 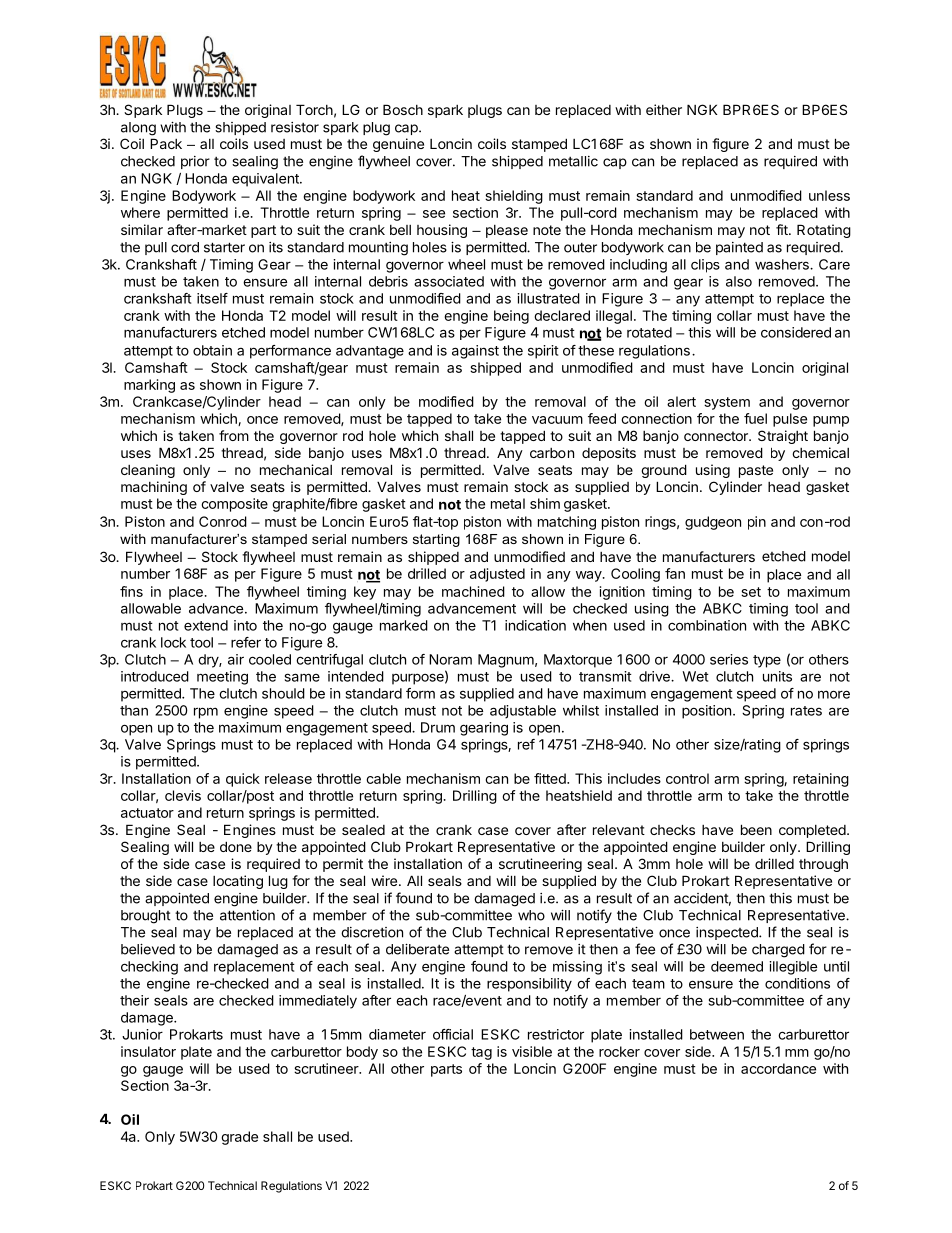 What do you see at coordinates (664, 109) in the document?
I see `either` at bounding box center [664, 109].
